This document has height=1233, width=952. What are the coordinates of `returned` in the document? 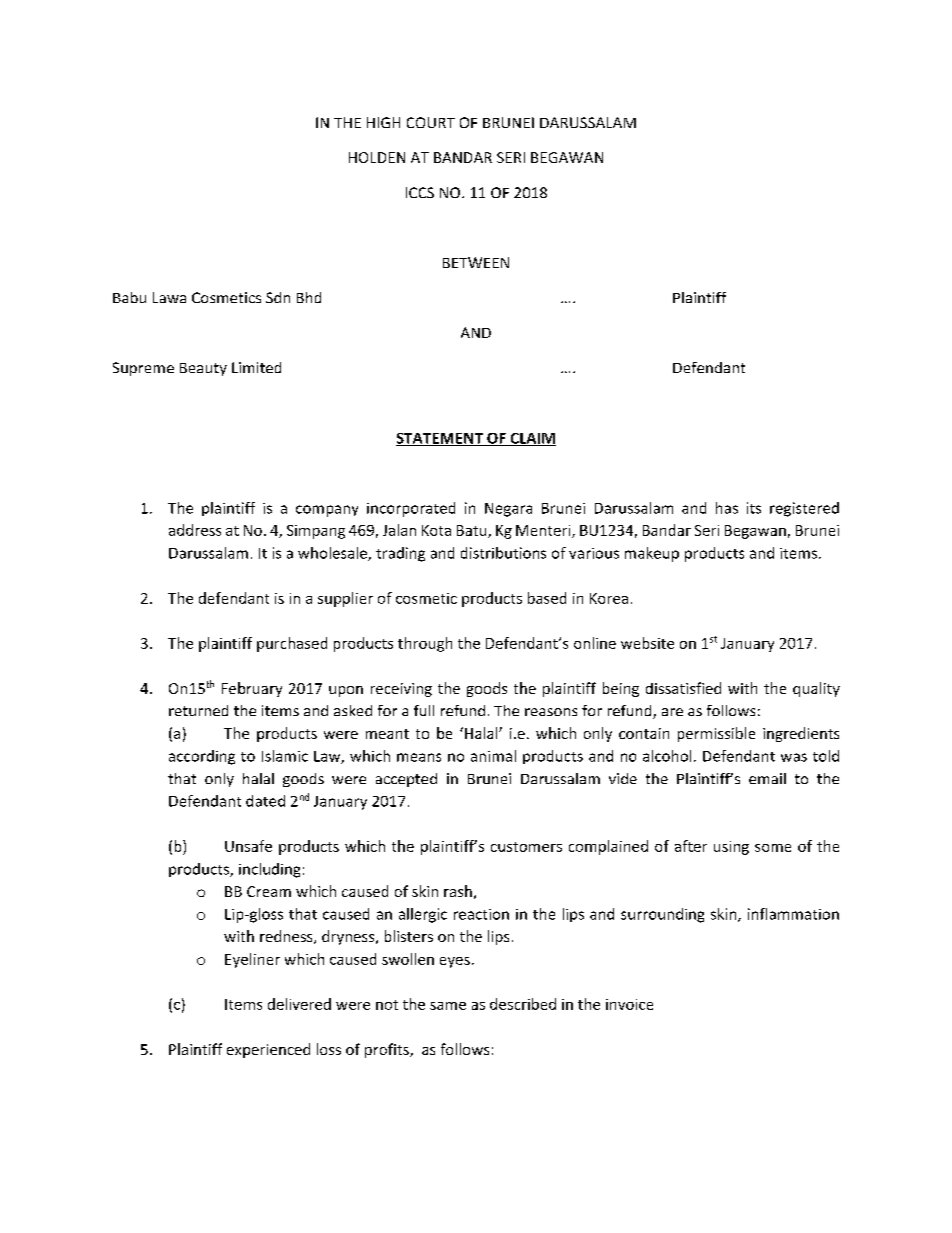 It's located at (198, 710).
